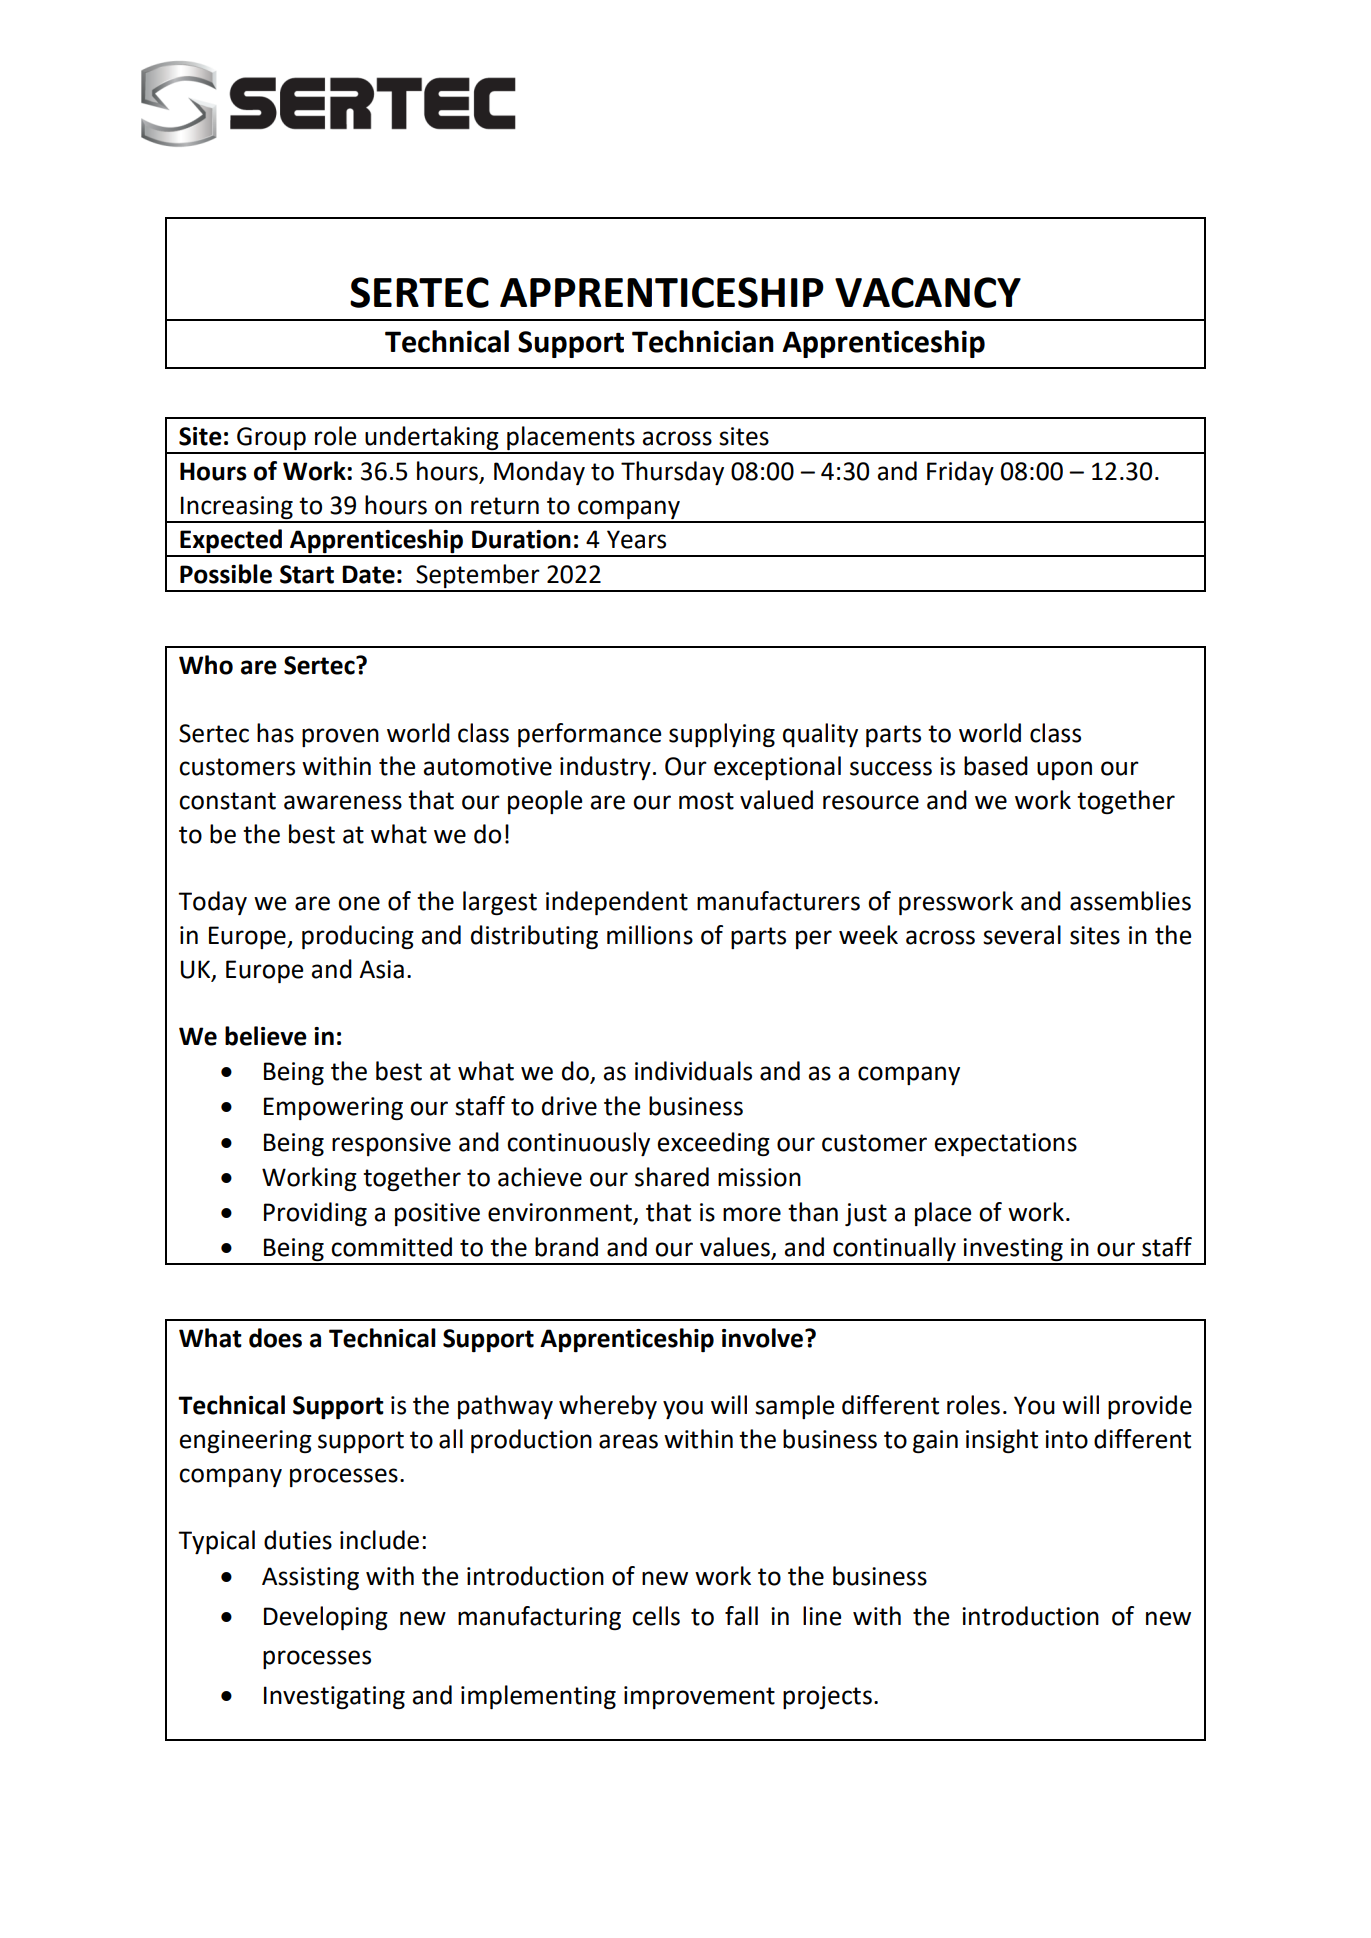  Describe the element at coordinates (722, 735) in the document. I see `supplying` at that location.
